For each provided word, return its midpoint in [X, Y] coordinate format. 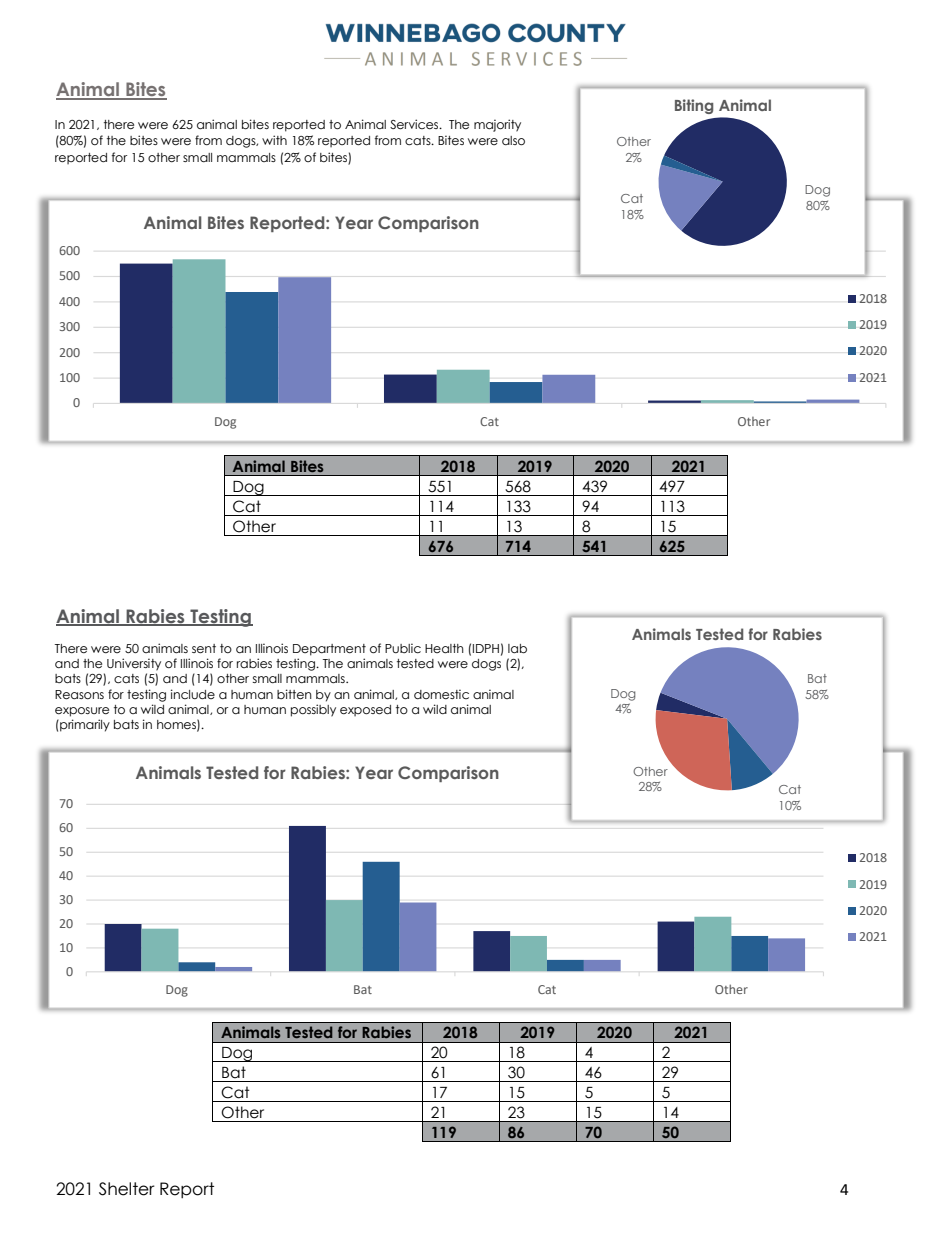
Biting [694, 106]
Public [403, 648]
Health [444, 648]
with [274, 140]
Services [415, 124]
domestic [441, 694]
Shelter [127, 1189]
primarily [84, 725]
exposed [365, 710]
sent [204, 649]
